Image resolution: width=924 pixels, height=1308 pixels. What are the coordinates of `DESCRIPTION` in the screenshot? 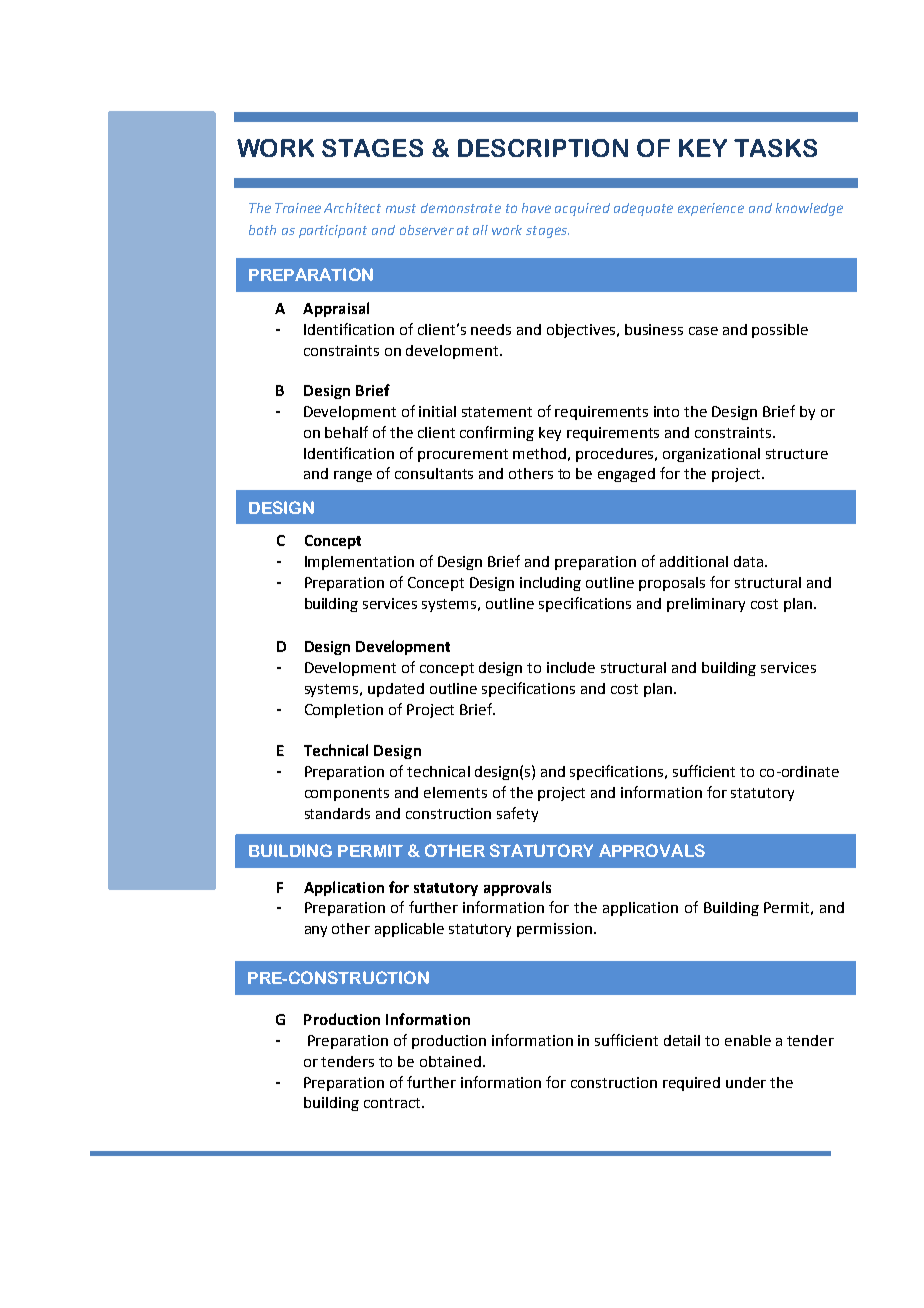 It's located at (543, 148).
